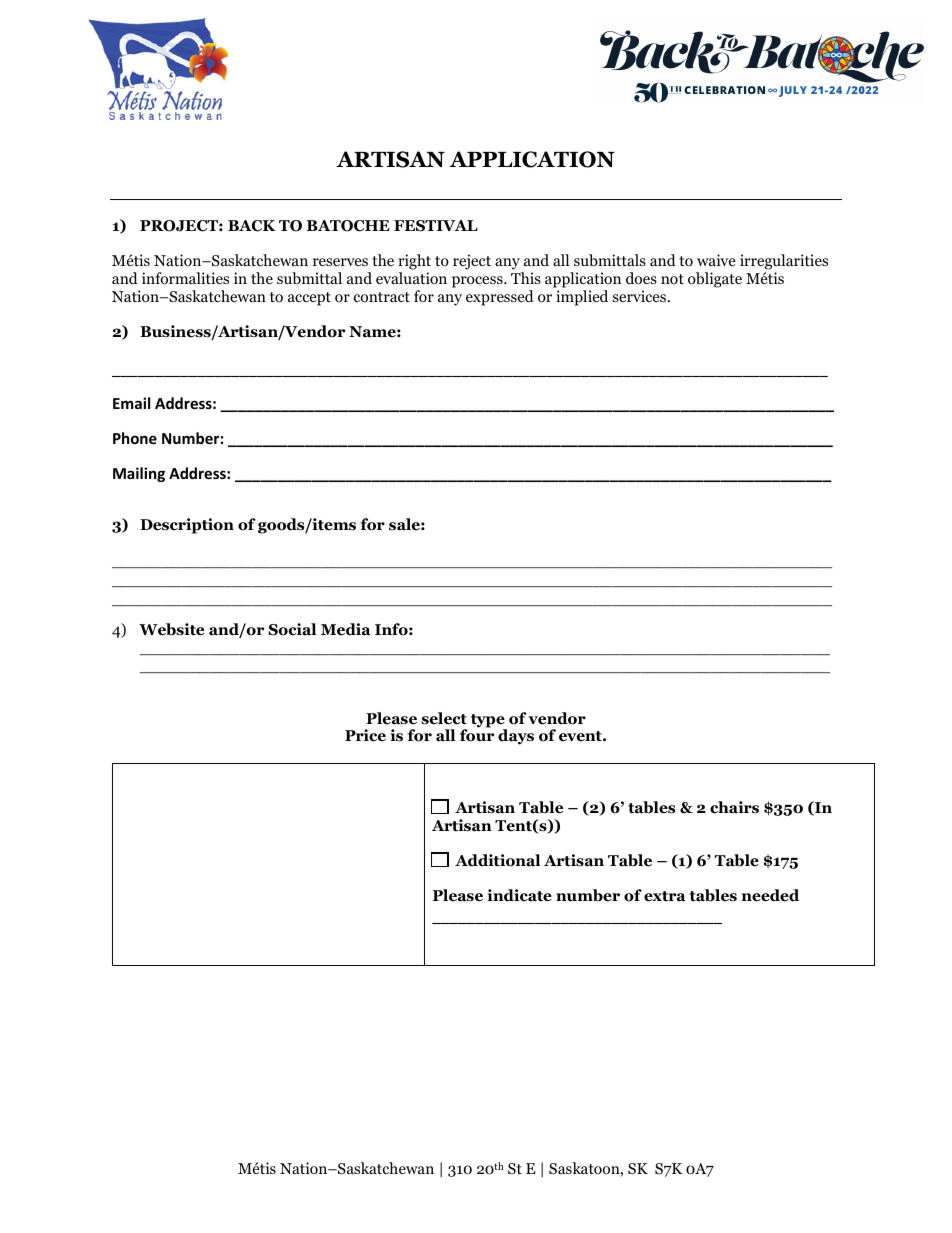 The height and width of the image is (1233, 952). I want to click on chairs, so click(734, 807).
